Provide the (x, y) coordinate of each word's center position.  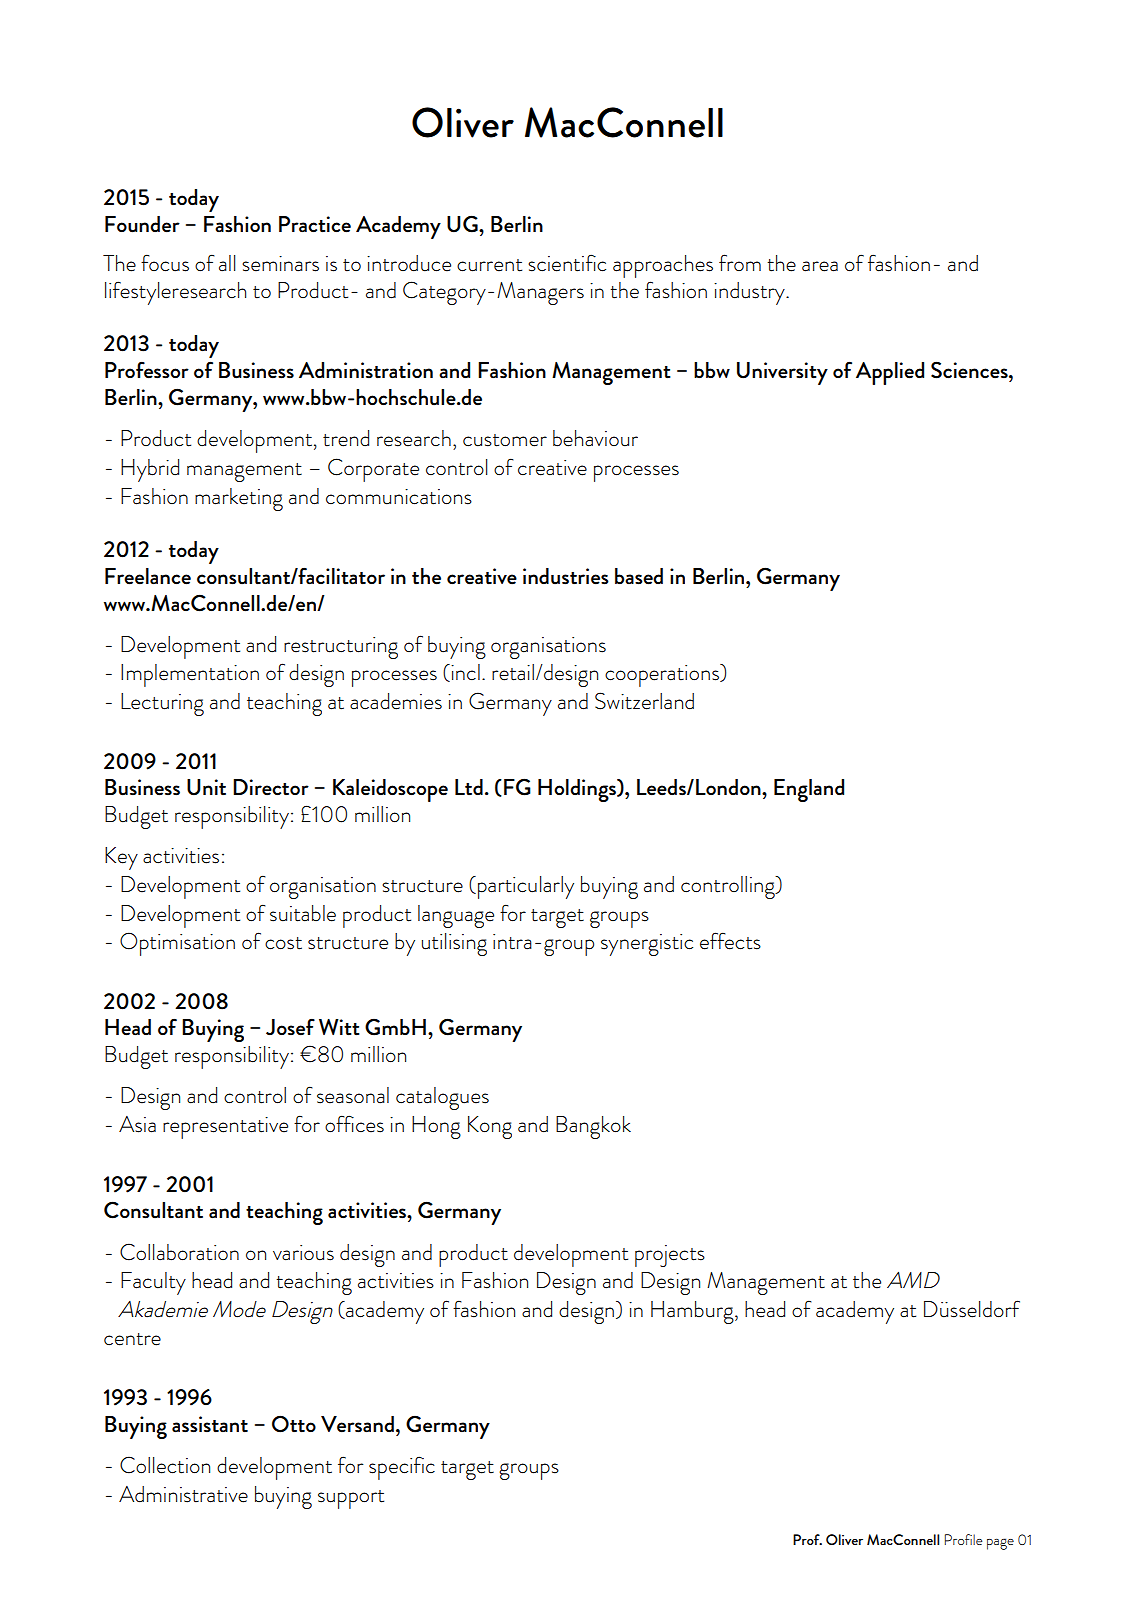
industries (566, 576)
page (1000, 1544)
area (820, 266)
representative (225, 1128)
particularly (526, 887)
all (227, 263)
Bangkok (593, 1127)
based (639, 576)
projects (670, 1256)
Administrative (183, 1494)
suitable (303, 913)
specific (402, 1468)
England (809, 790)
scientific (567, 263)
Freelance (148, 576)
